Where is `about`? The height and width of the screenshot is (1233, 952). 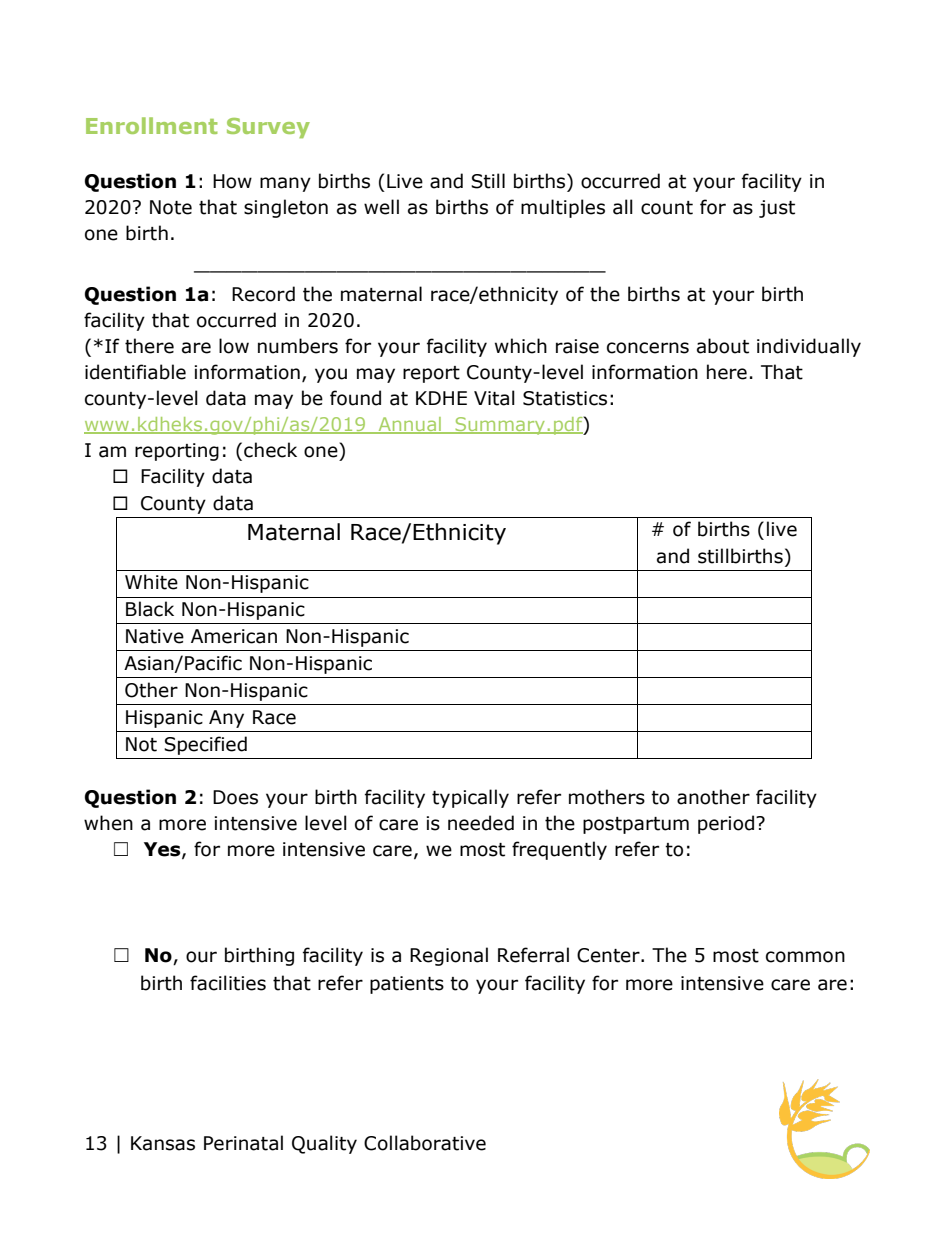 about is located at coordinates (723, 346).
